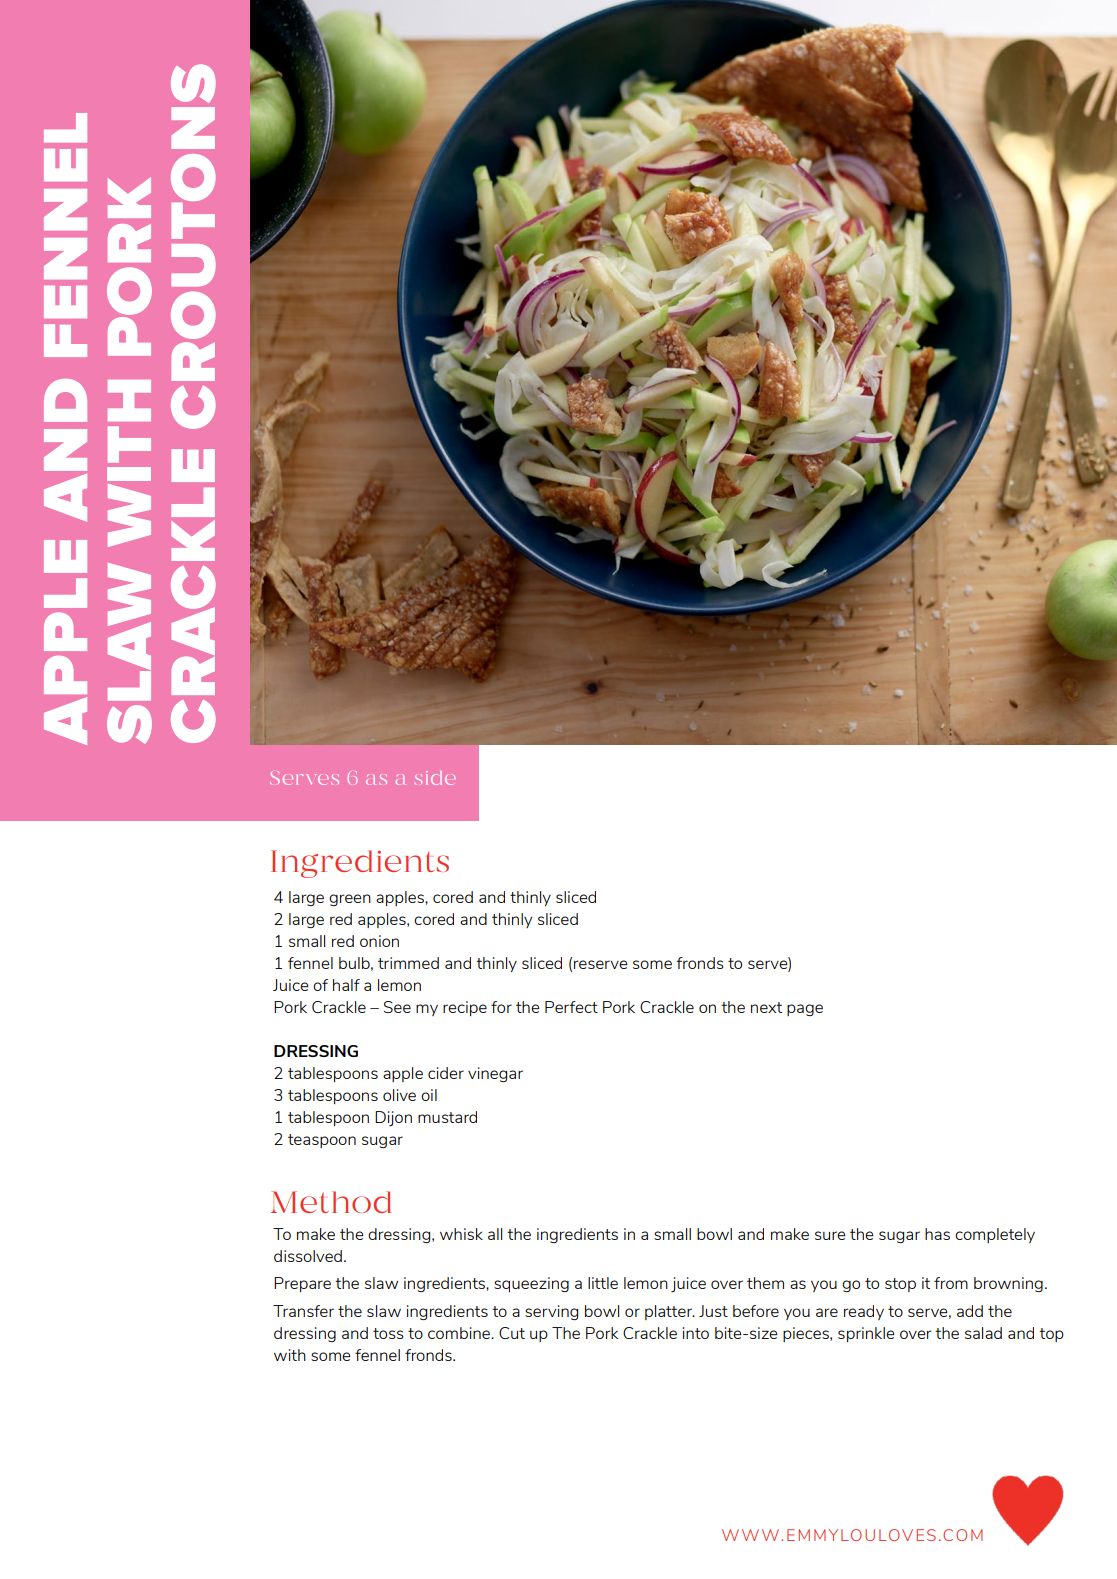 This page has width=1117, height=1579. I want to click on trimmed, so click(408, 963).
